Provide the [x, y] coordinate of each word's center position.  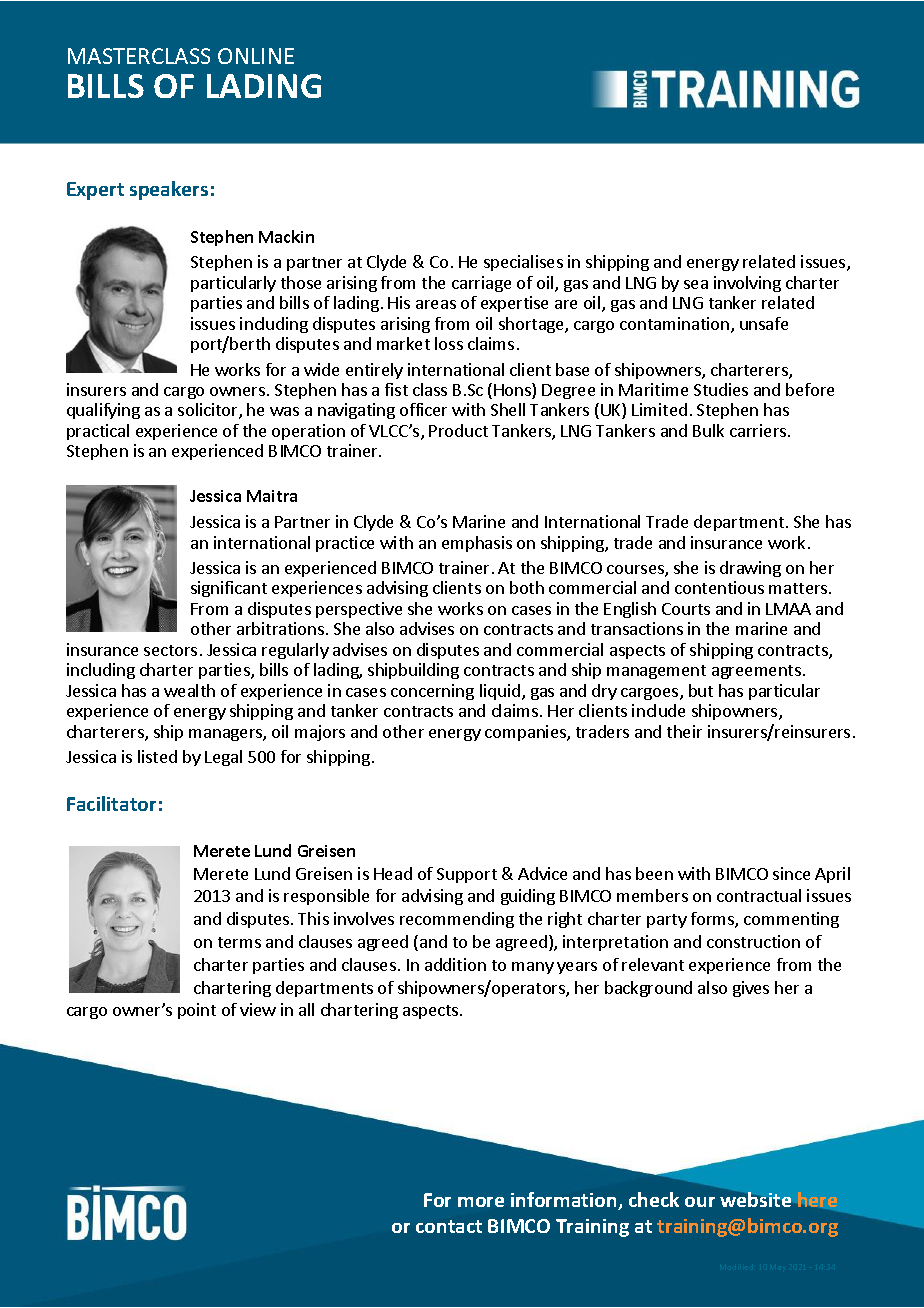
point [197, 1011]
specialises [523, 263]
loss [449, 343]
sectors [170, 650]
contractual [759, 895]
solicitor [209, 411]
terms [239, 942]
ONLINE [256, 56]
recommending [457, 920]
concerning [432, 692]
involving [747, 284]
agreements [756, 672]
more [481, 1202]
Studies [721, 389]
